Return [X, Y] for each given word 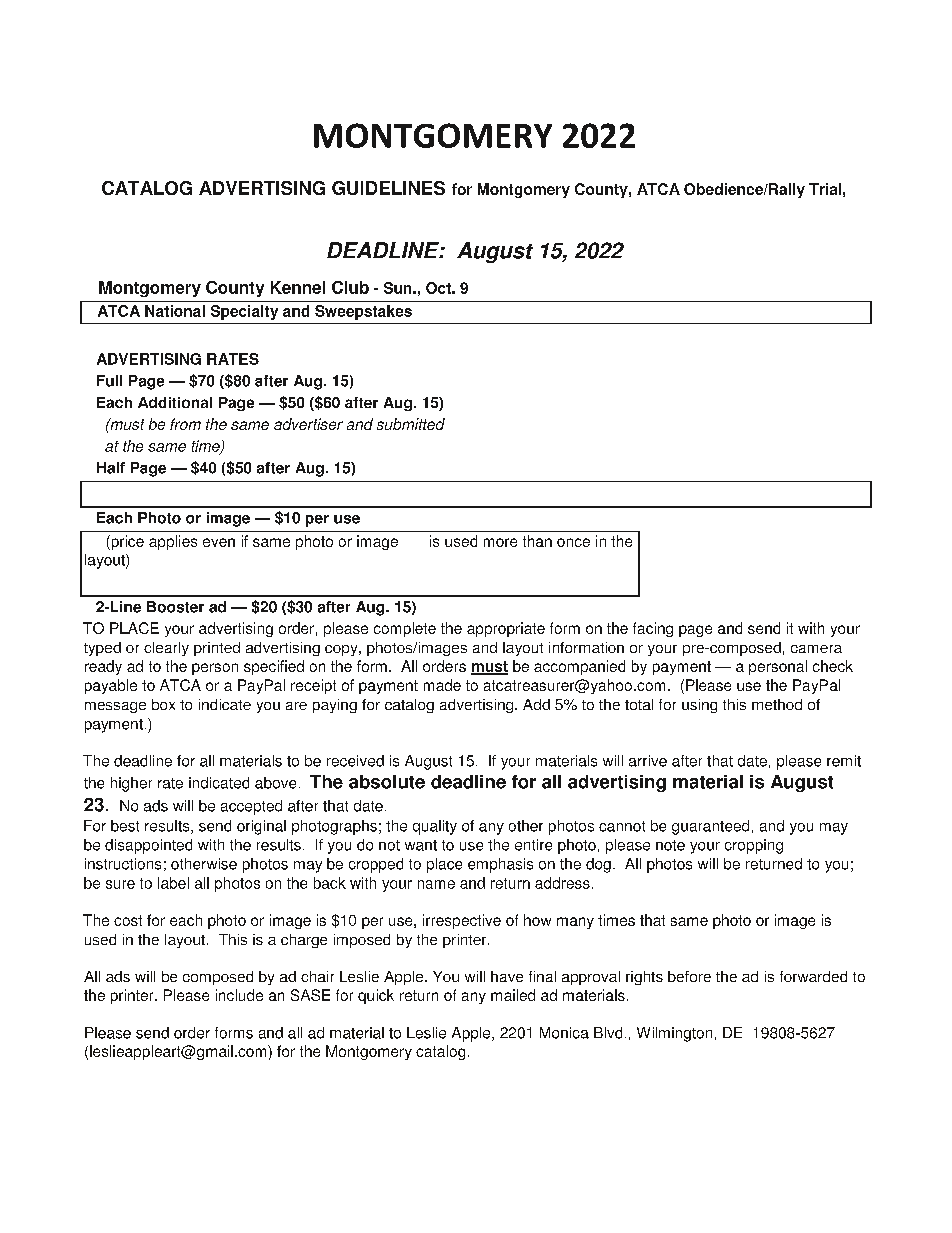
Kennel [298, 287]
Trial [825, 189]
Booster [175, 607]
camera [816, 649]
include [239, 995]
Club [350, 287]
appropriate [506, 629]
